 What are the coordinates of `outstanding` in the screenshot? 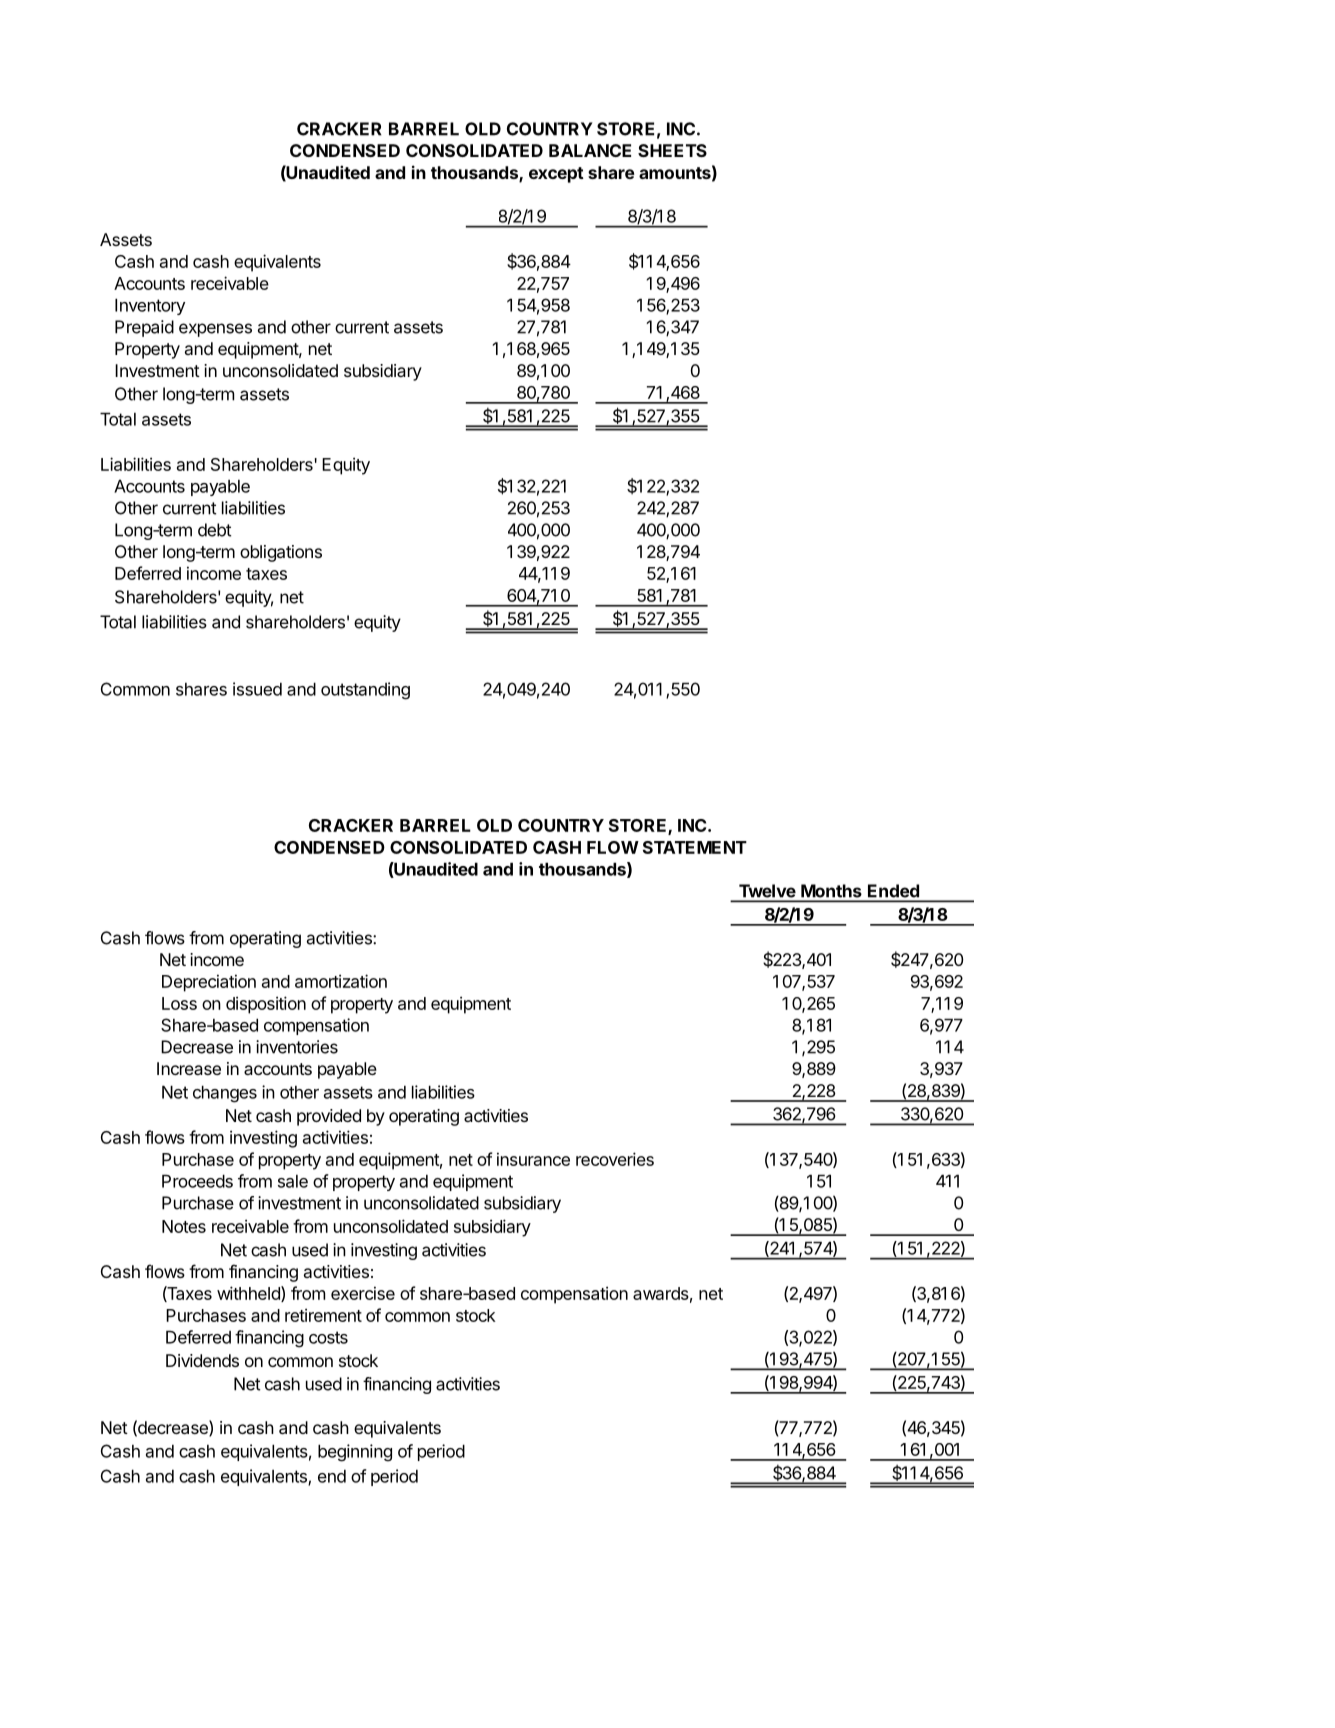 It's located at (365, 691).
